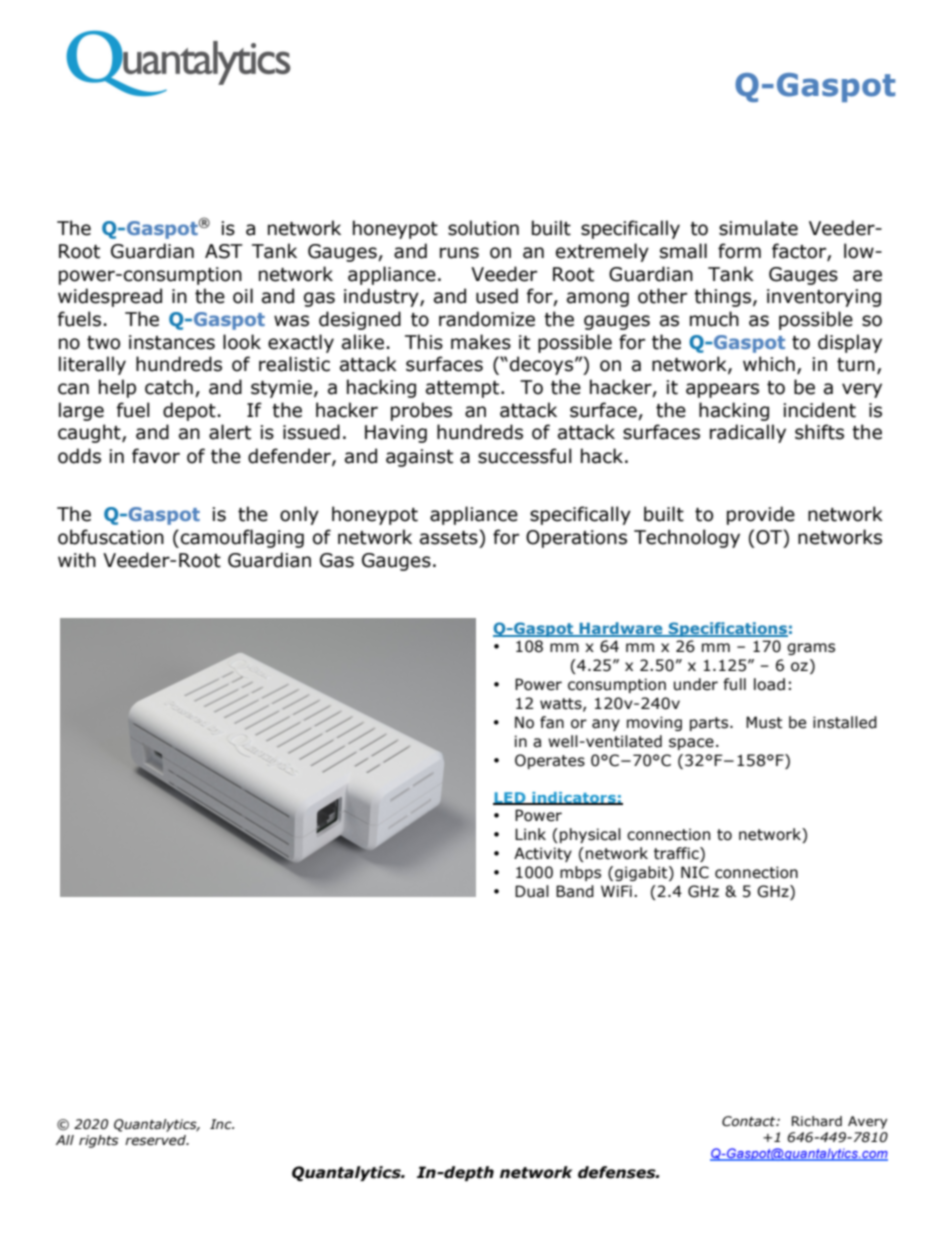 The width and height of the document is (952, 1233). What do you see at coordinates (739, 251) in the document?
I see `form` at bounding box center [739, 251].
